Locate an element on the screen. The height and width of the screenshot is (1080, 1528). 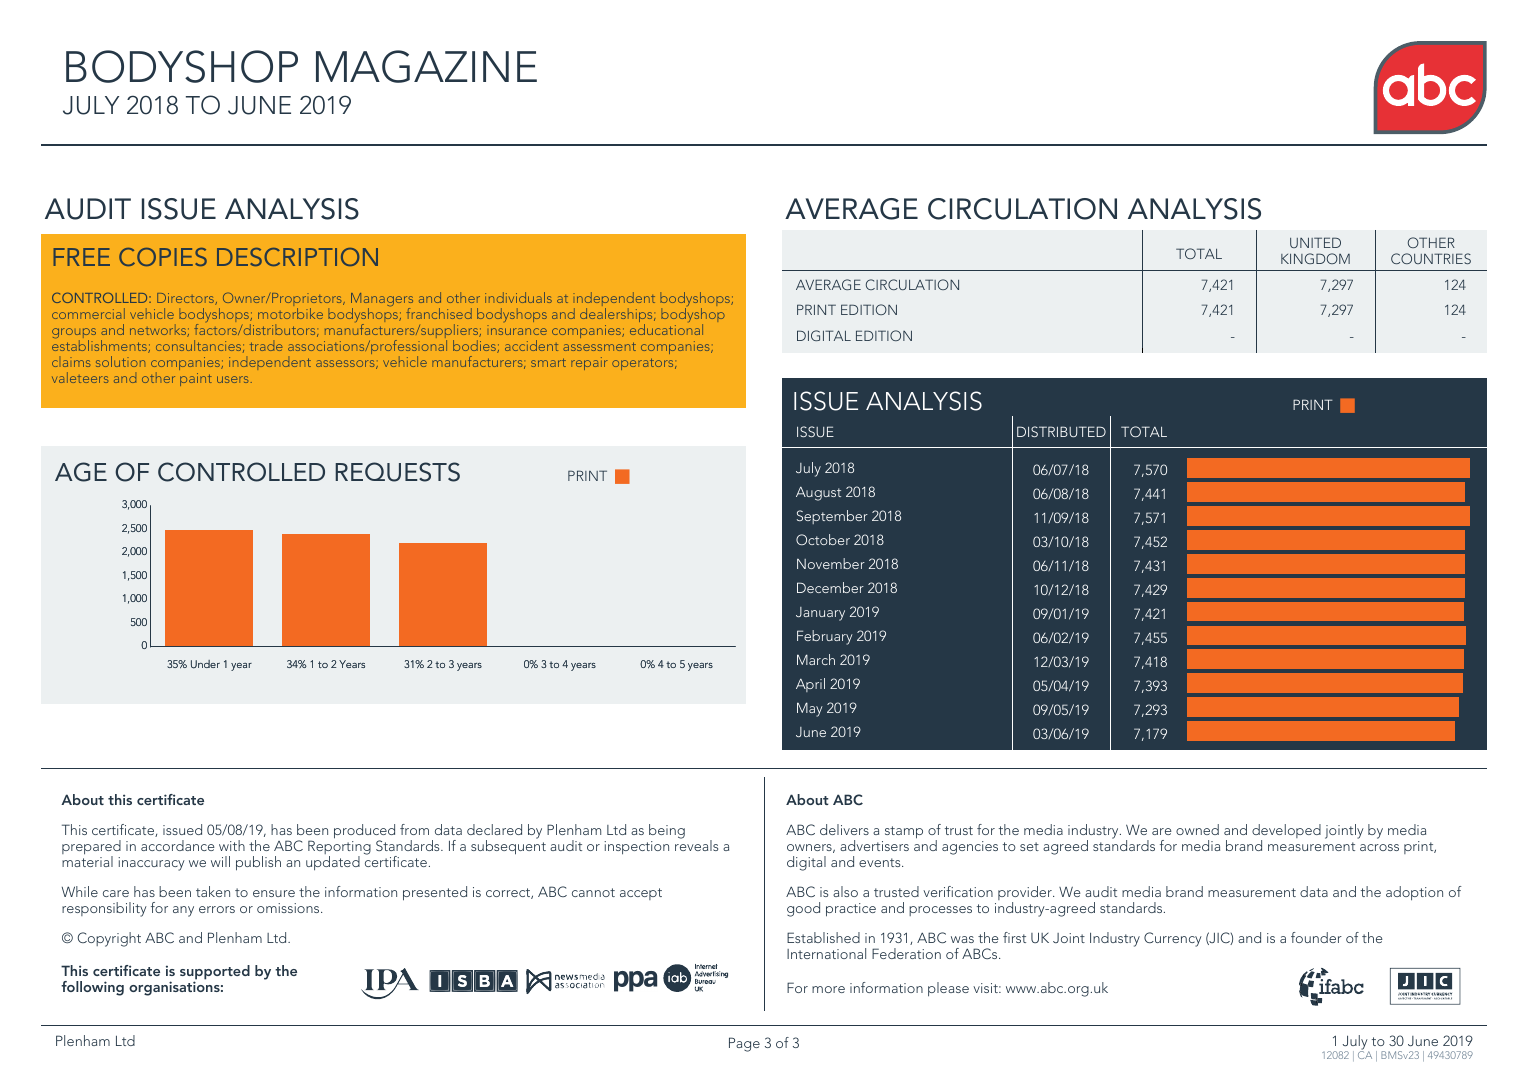
individuals is located at coordinates (518, 297).
